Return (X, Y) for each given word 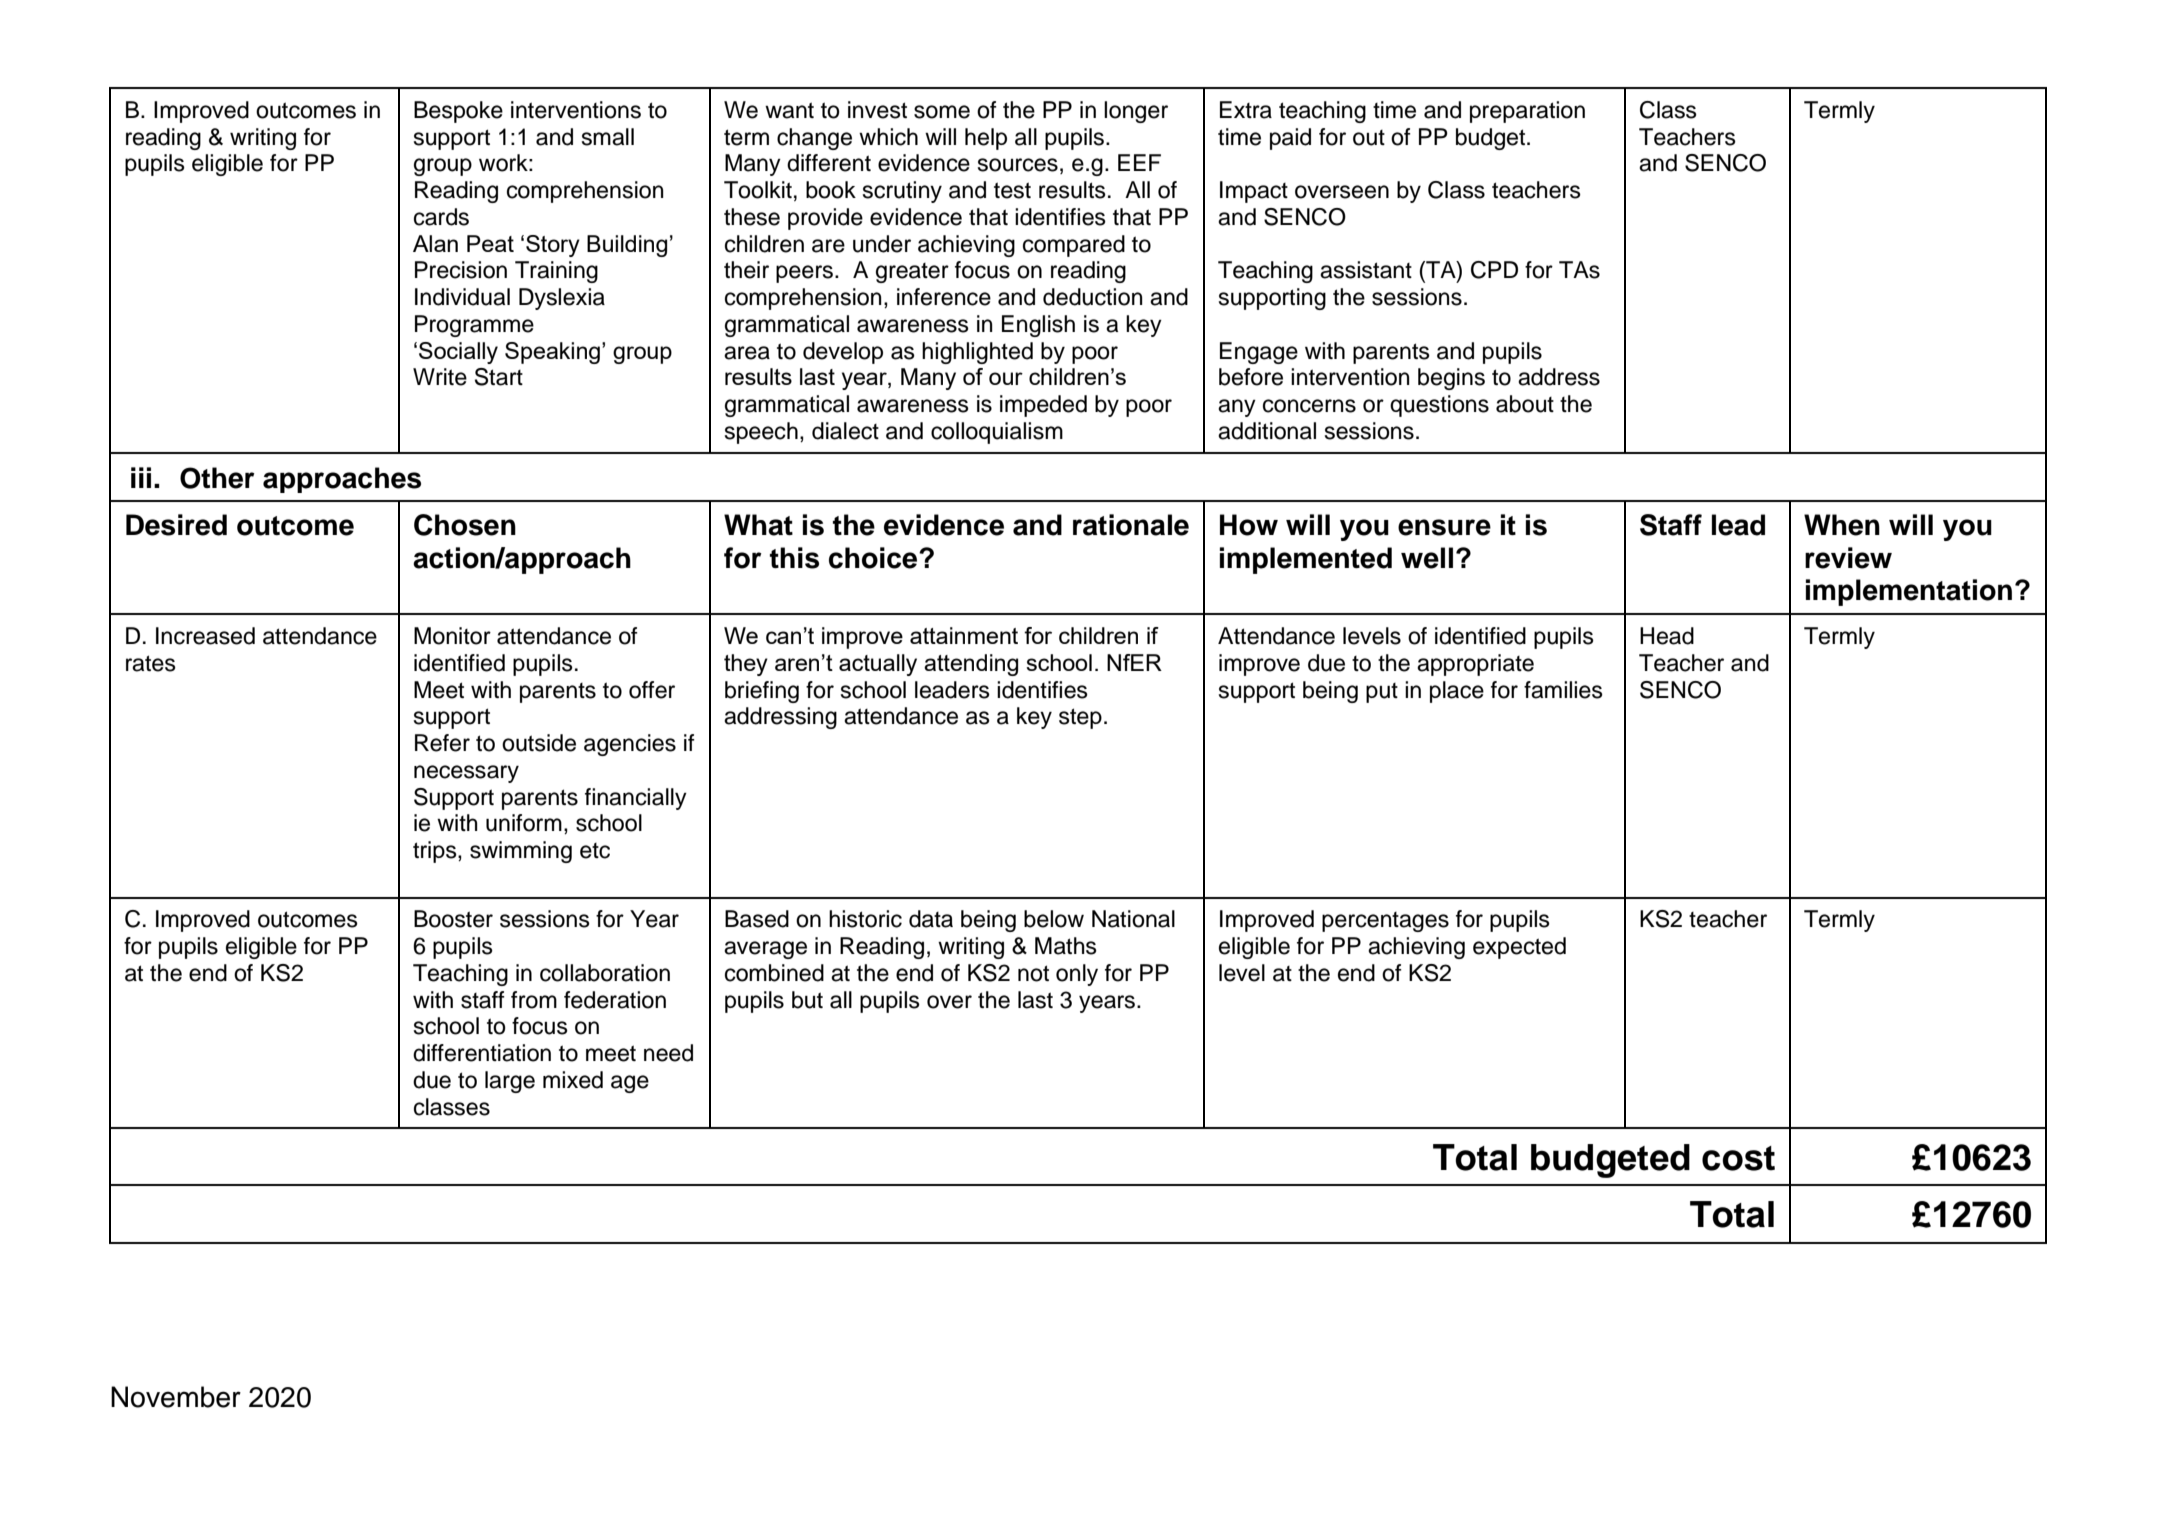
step (1080, 718)
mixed (573, 1080)
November (176, 1397)
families (1563, 690)
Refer (442, 743)
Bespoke (458, 112)
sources (1018, 165)
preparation (1527, 112)
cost (1738, 1158)
